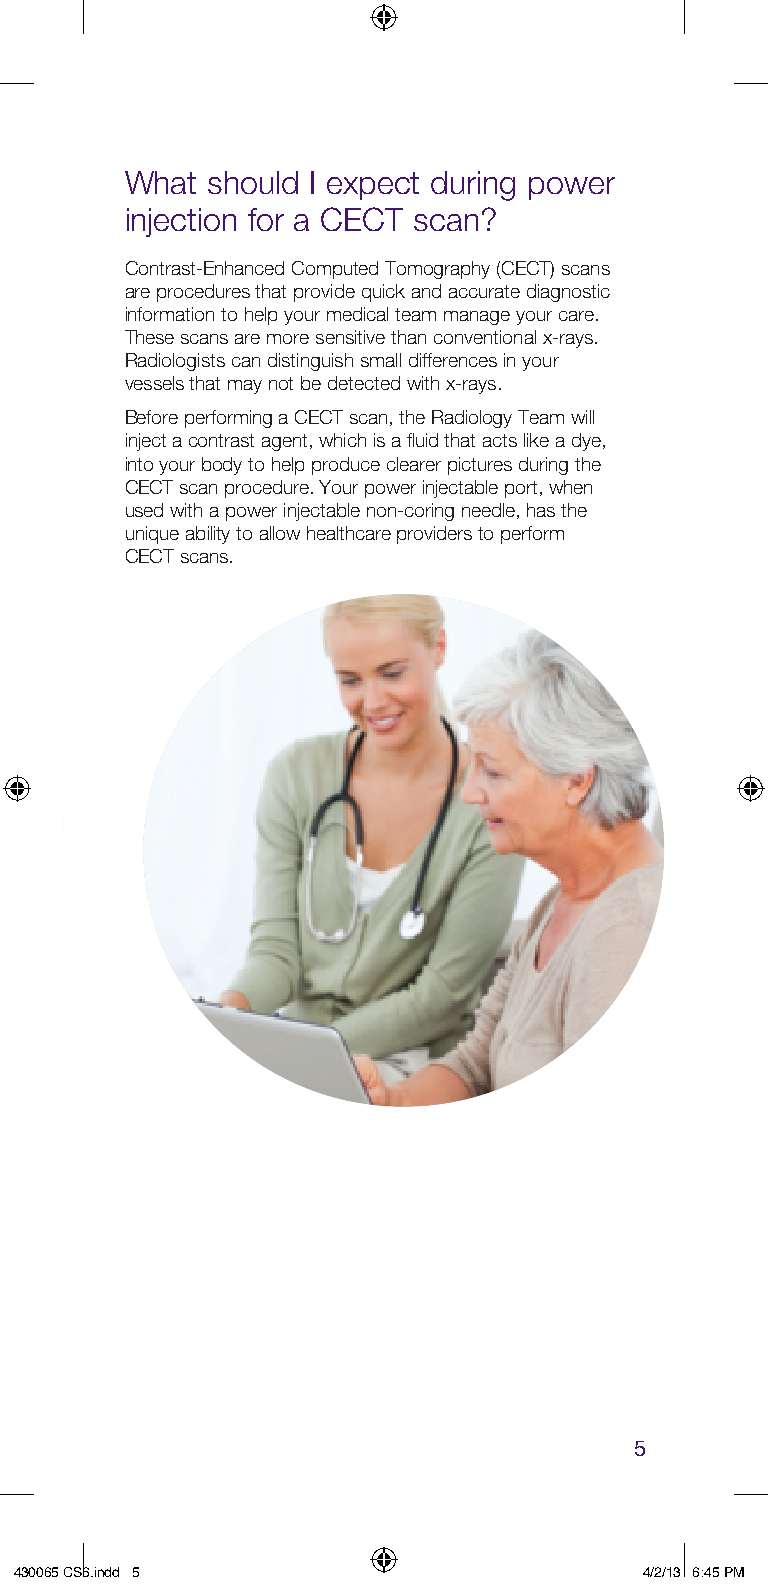  Describe the element at coordinates (582, 417) in the image. I see `will` at that location.
